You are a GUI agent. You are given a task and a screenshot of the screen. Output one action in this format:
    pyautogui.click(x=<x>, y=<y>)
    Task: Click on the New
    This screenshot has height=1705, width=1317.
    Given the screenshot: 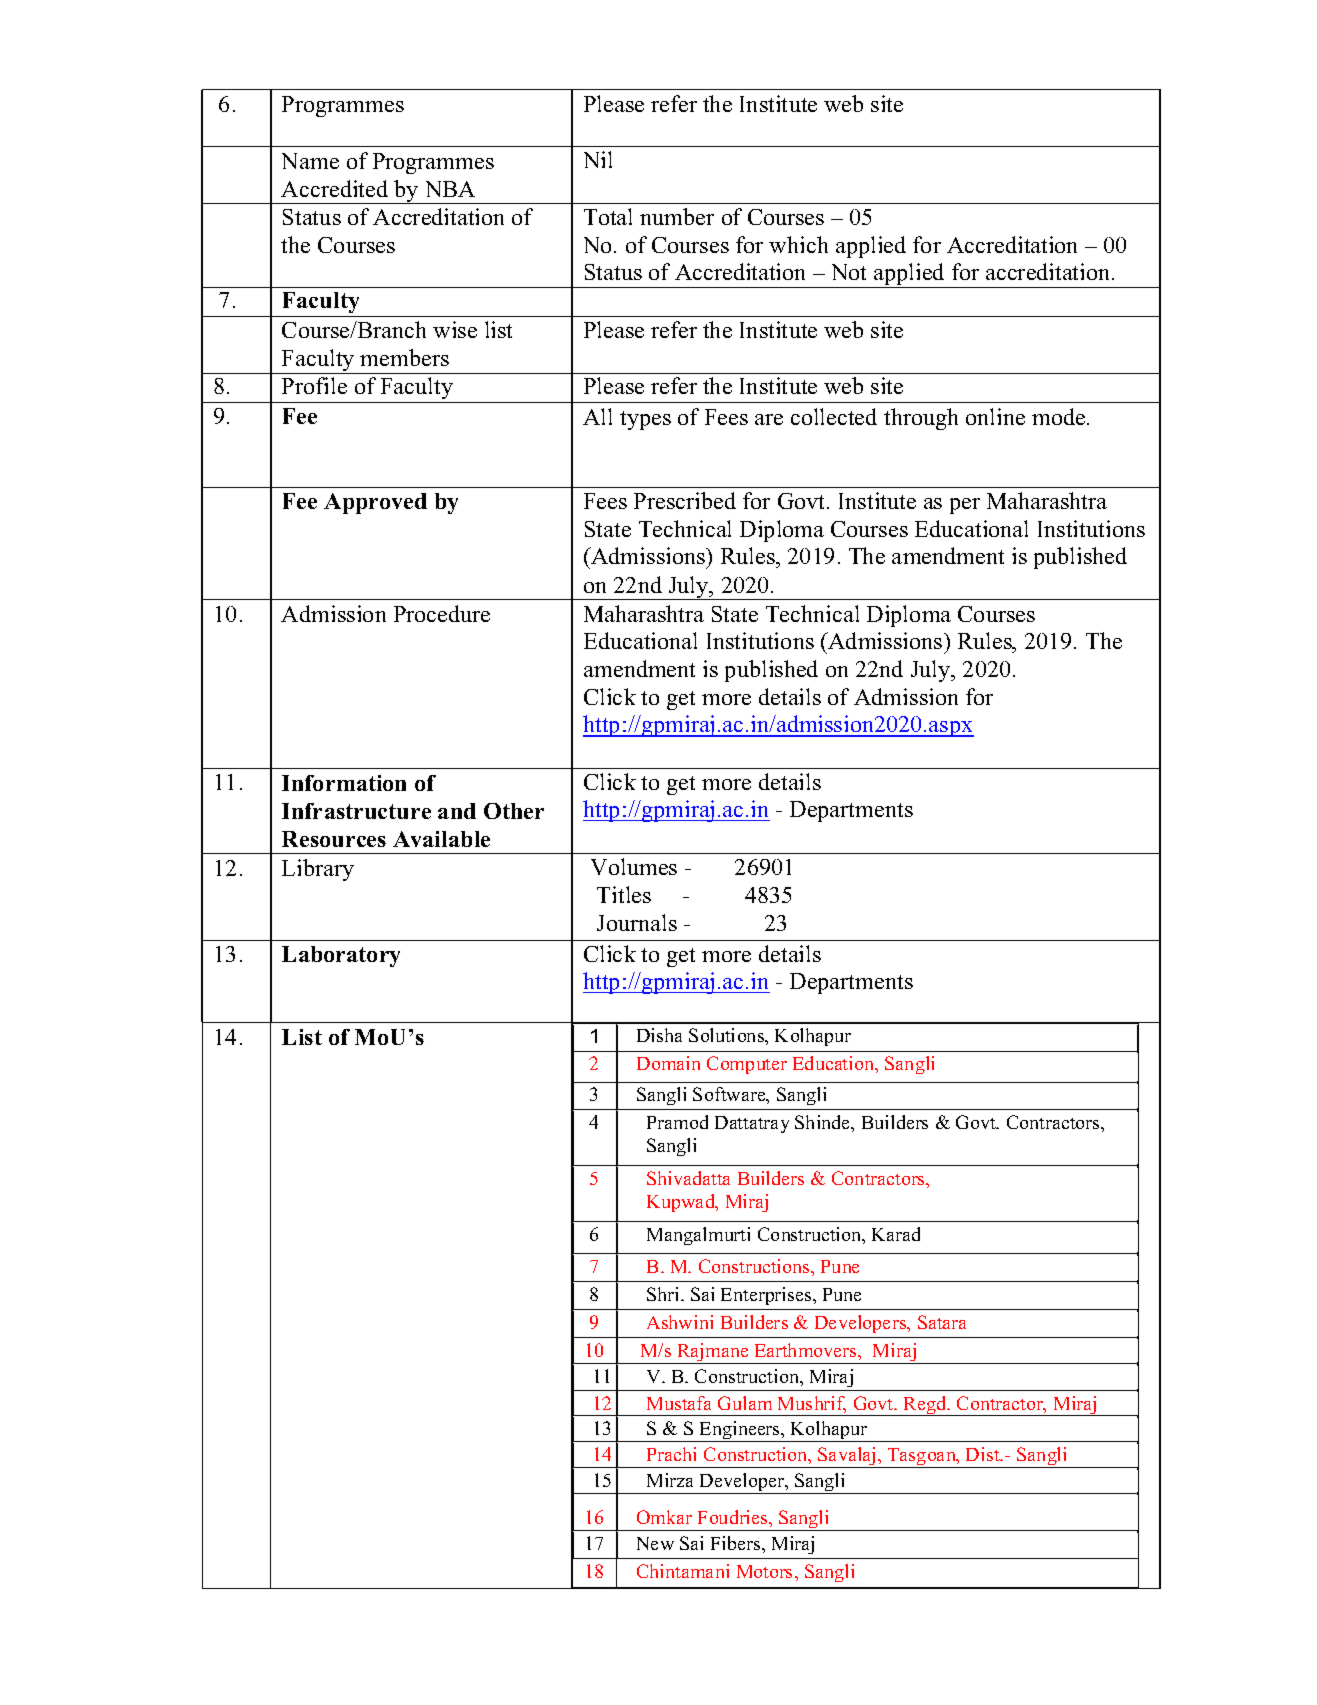 What is the action you would take?
    pyautogui.click(x=655, y=1543)
